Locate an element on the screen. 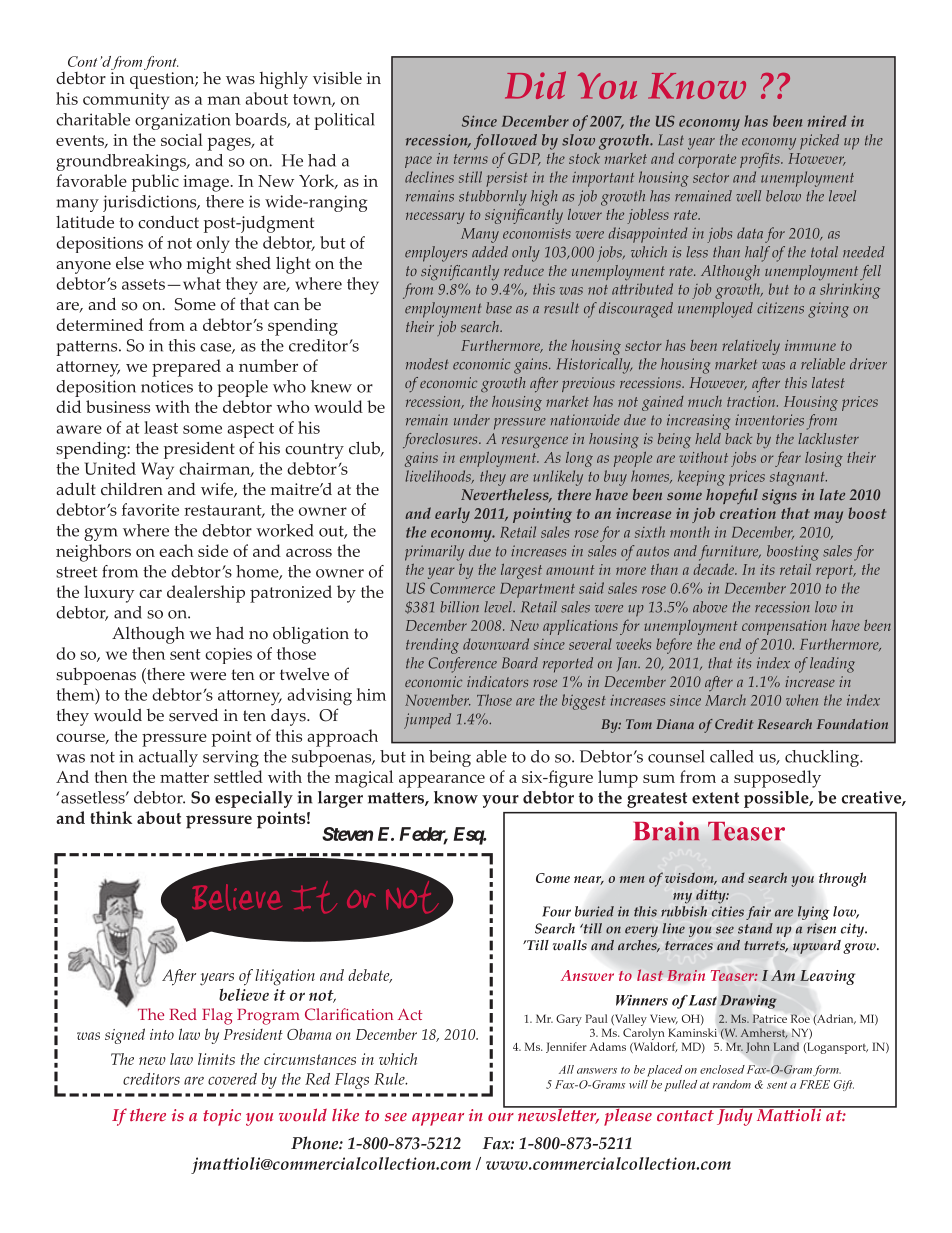 This screenshot has height=1233, width=952. under is located at coordinates (472, 420).
